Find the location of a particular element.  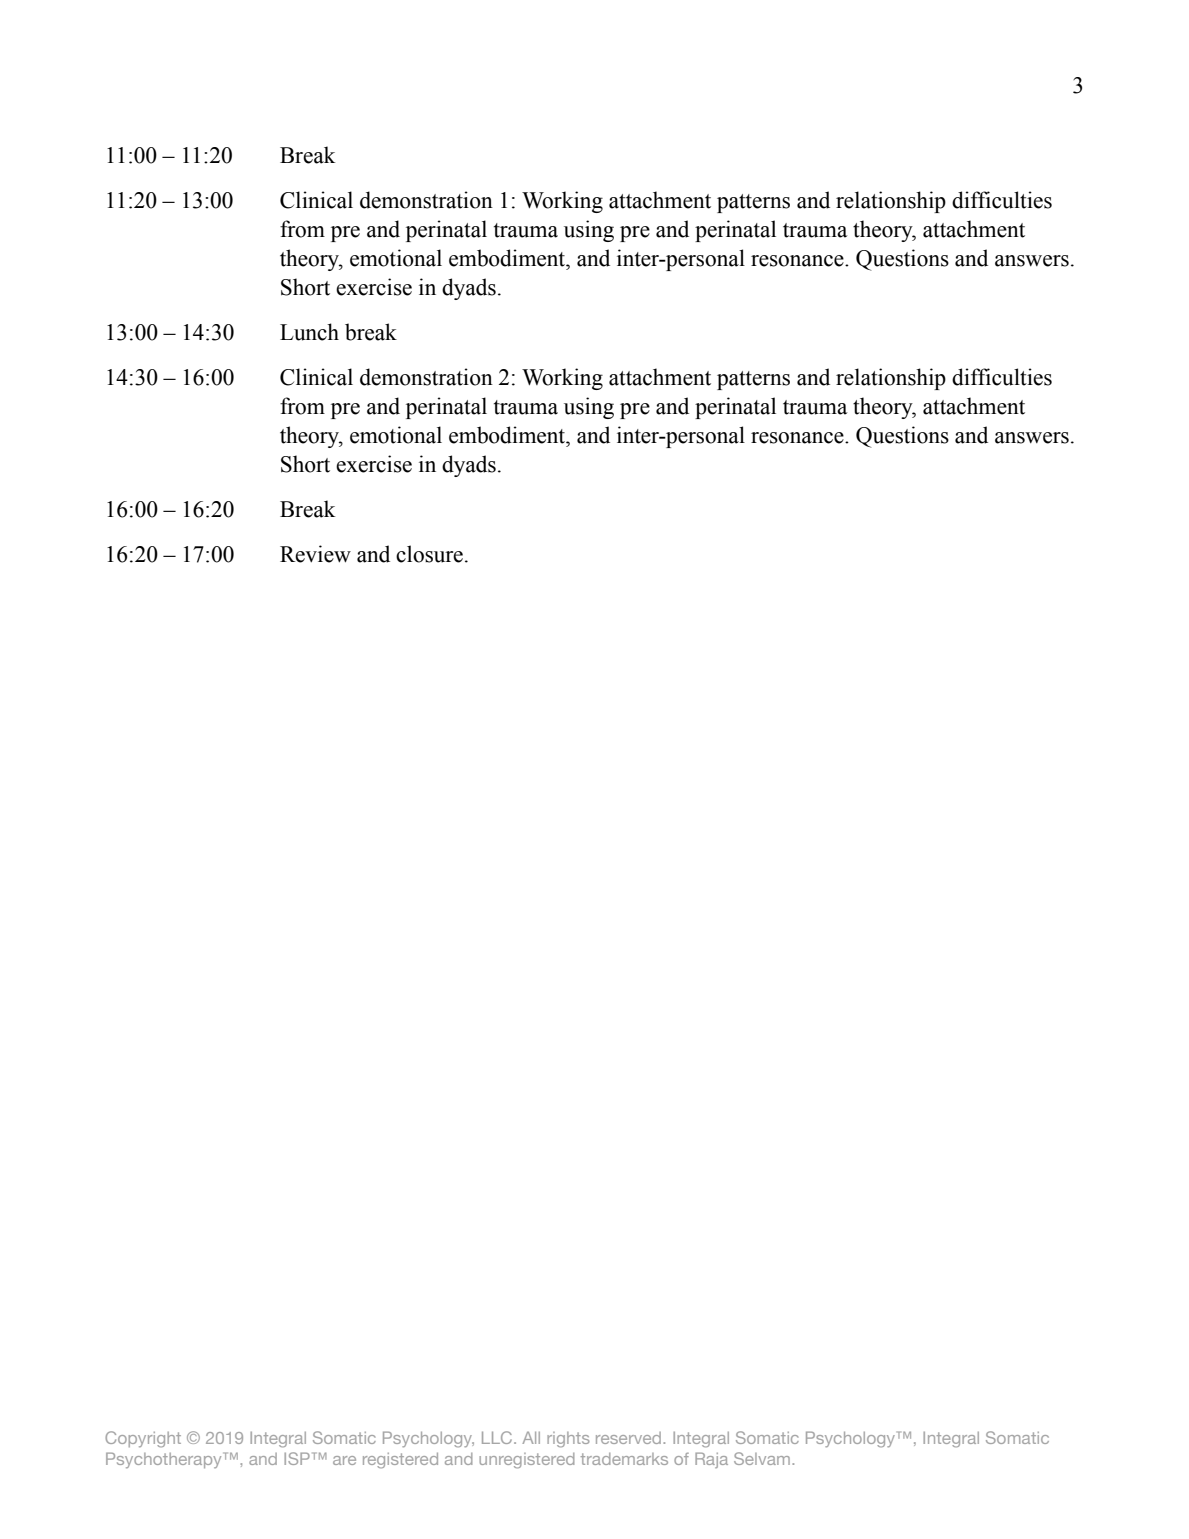

trademarks is located at coordinates (624, 1459).
